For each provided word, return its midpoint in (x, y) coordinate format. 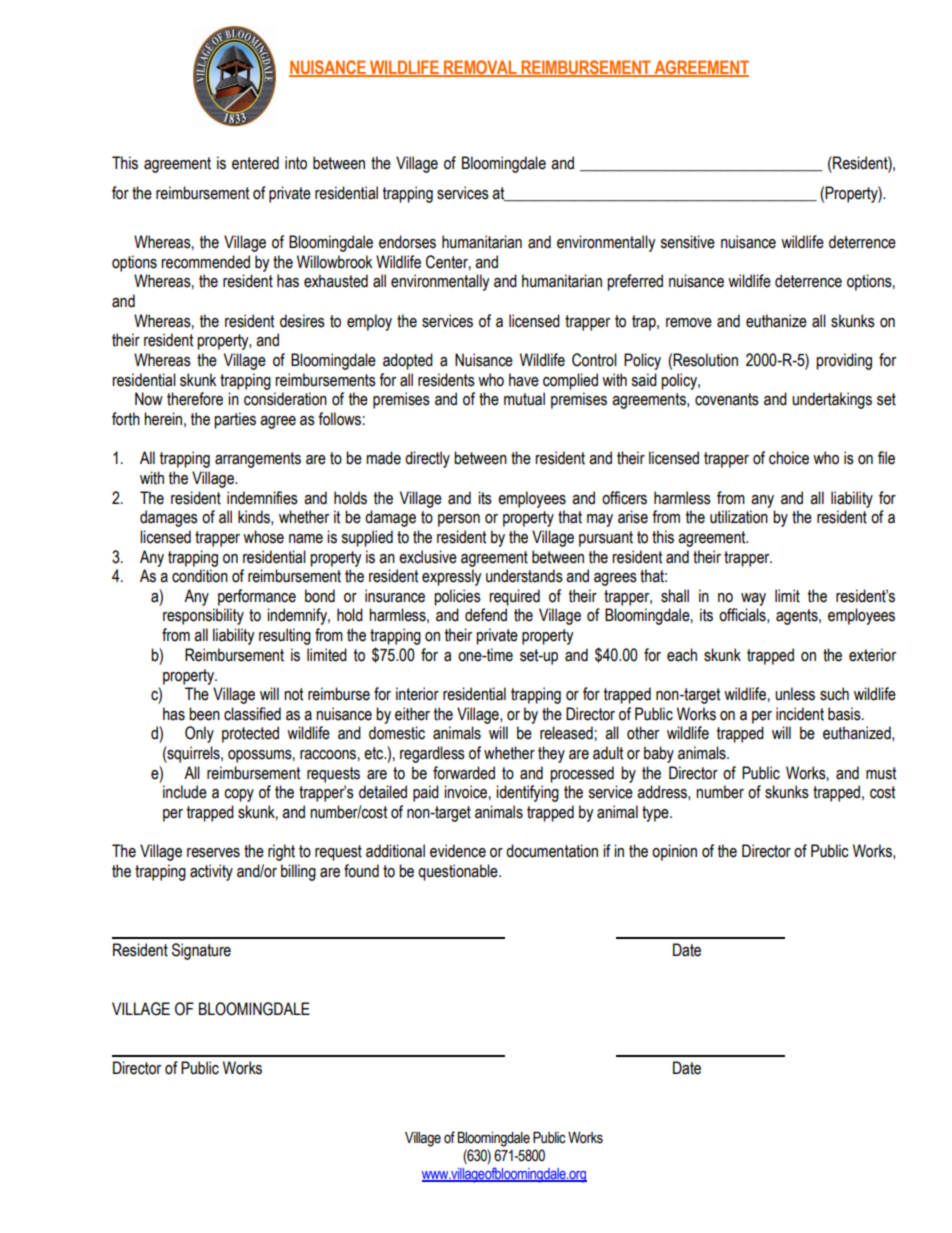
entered (255, 163)
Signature (201, 951)
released (566, 733)
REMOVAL (480, 68)
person (459, 520)
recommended (205, 262)
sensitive (687, 242)
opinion (674, 852)
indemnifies (262, 498)
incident (800, 714)
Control (594, 360)
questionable (459, 872)
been (204, 714)
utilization (739, 517)
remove (689, 323)
